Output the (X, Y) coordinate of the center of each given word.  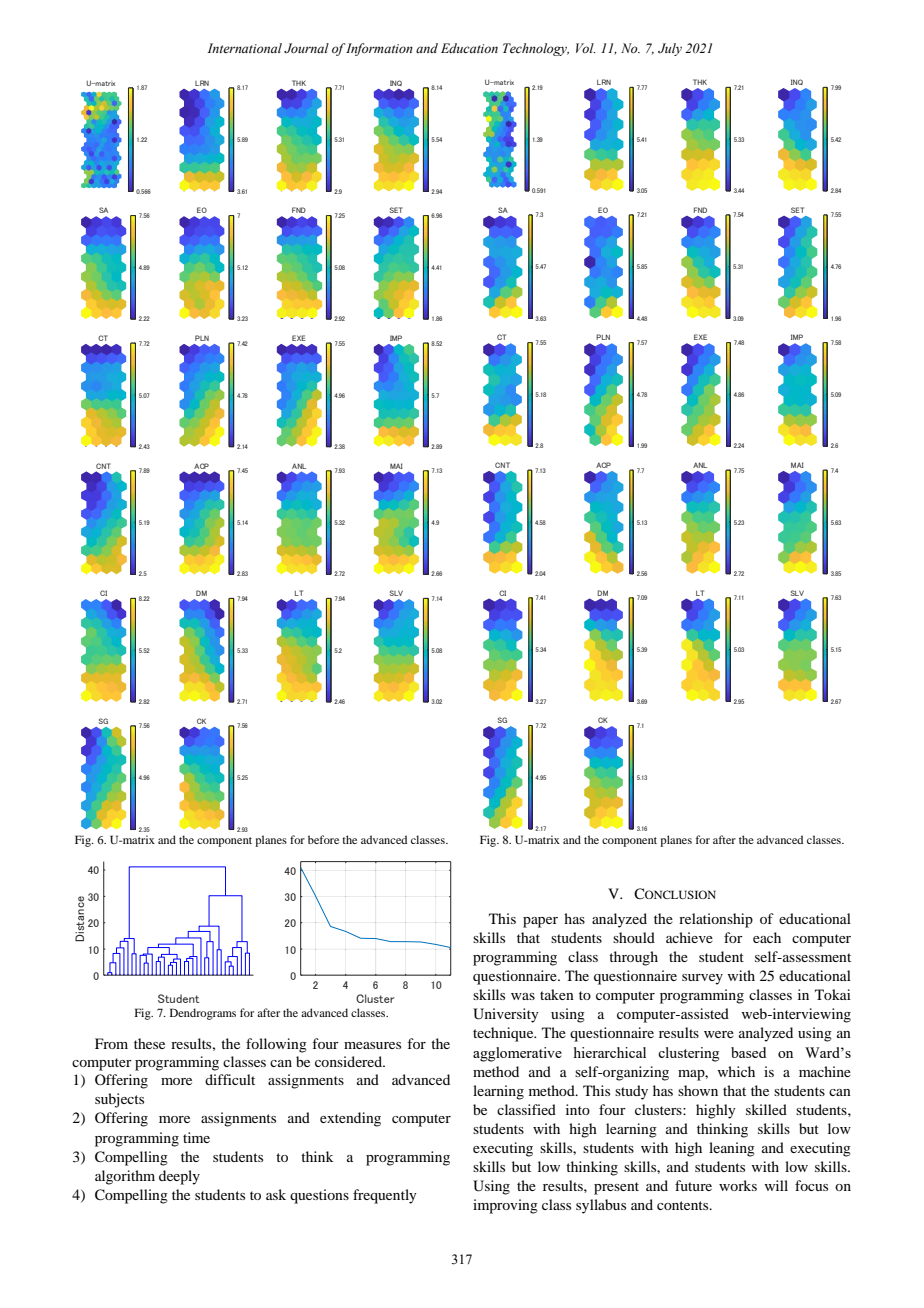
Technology (536, 49)
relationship (716, 920)
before (323, 839)
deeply (179, 1177)
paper (540, 922)
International (244, 48)
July (670, 49)
